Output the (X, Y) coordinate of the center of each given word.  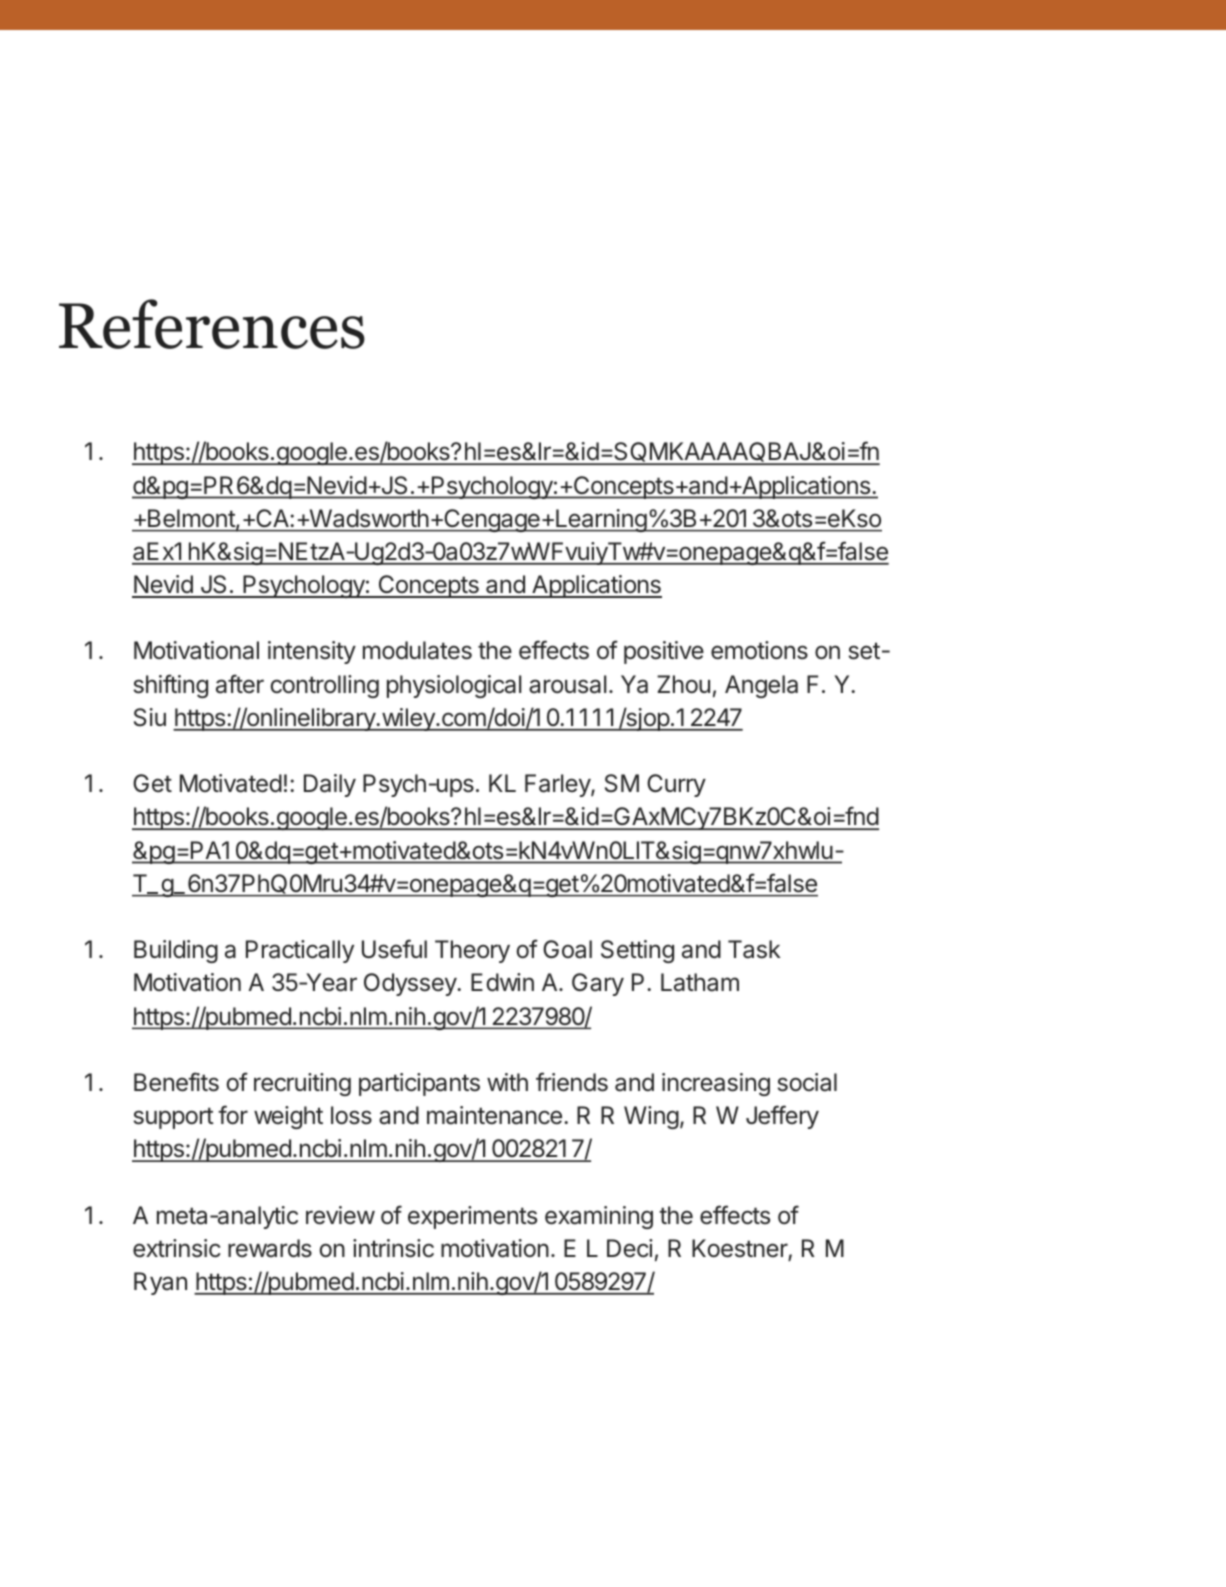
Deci (630, 1248)
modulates (417, 650)
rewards (270, 1248)
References (212, 324)
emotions (759, 650)
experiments (472, 1217)
